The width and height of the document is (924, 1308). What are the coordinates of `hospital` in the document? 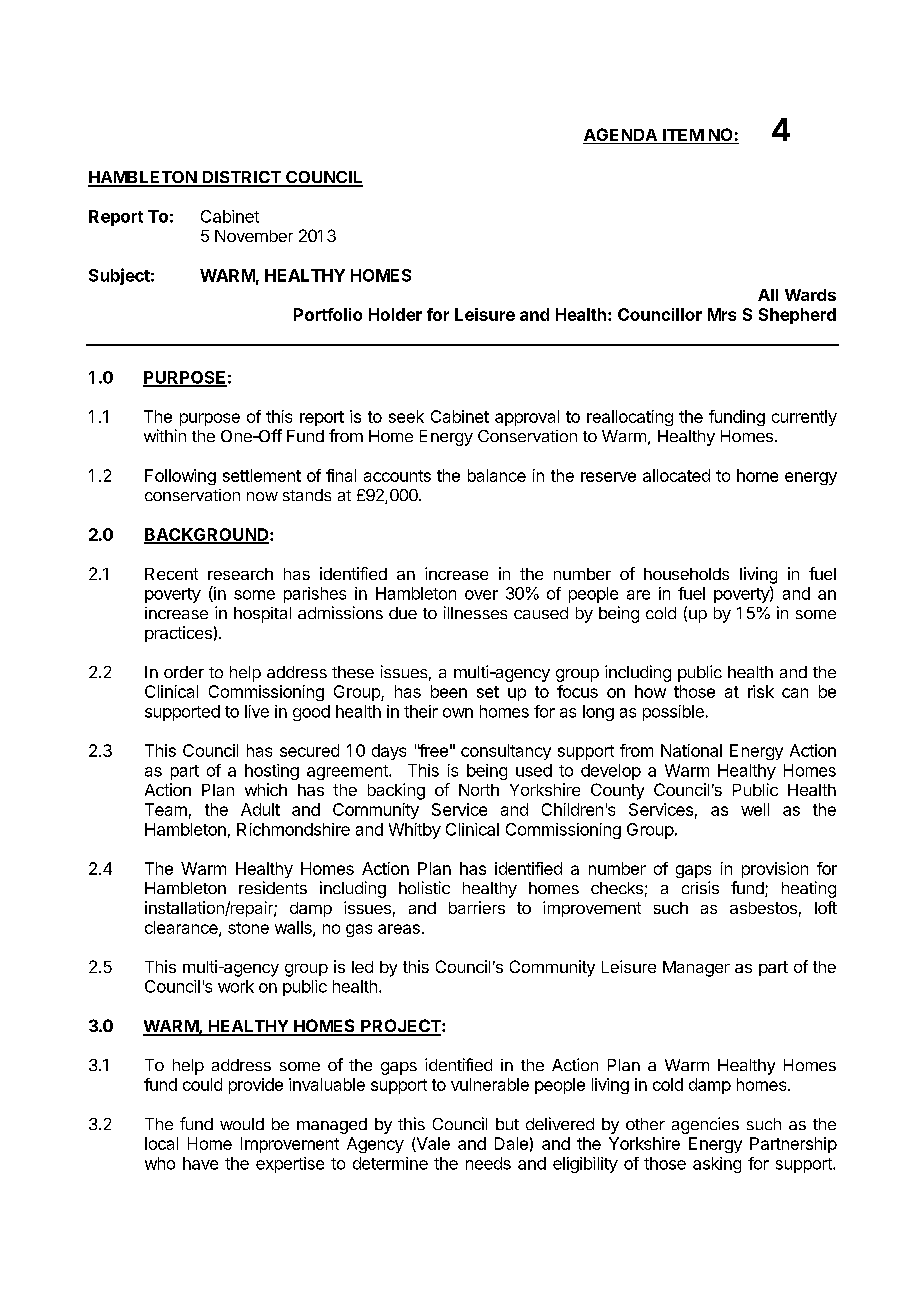 It's located at (262, 615).
